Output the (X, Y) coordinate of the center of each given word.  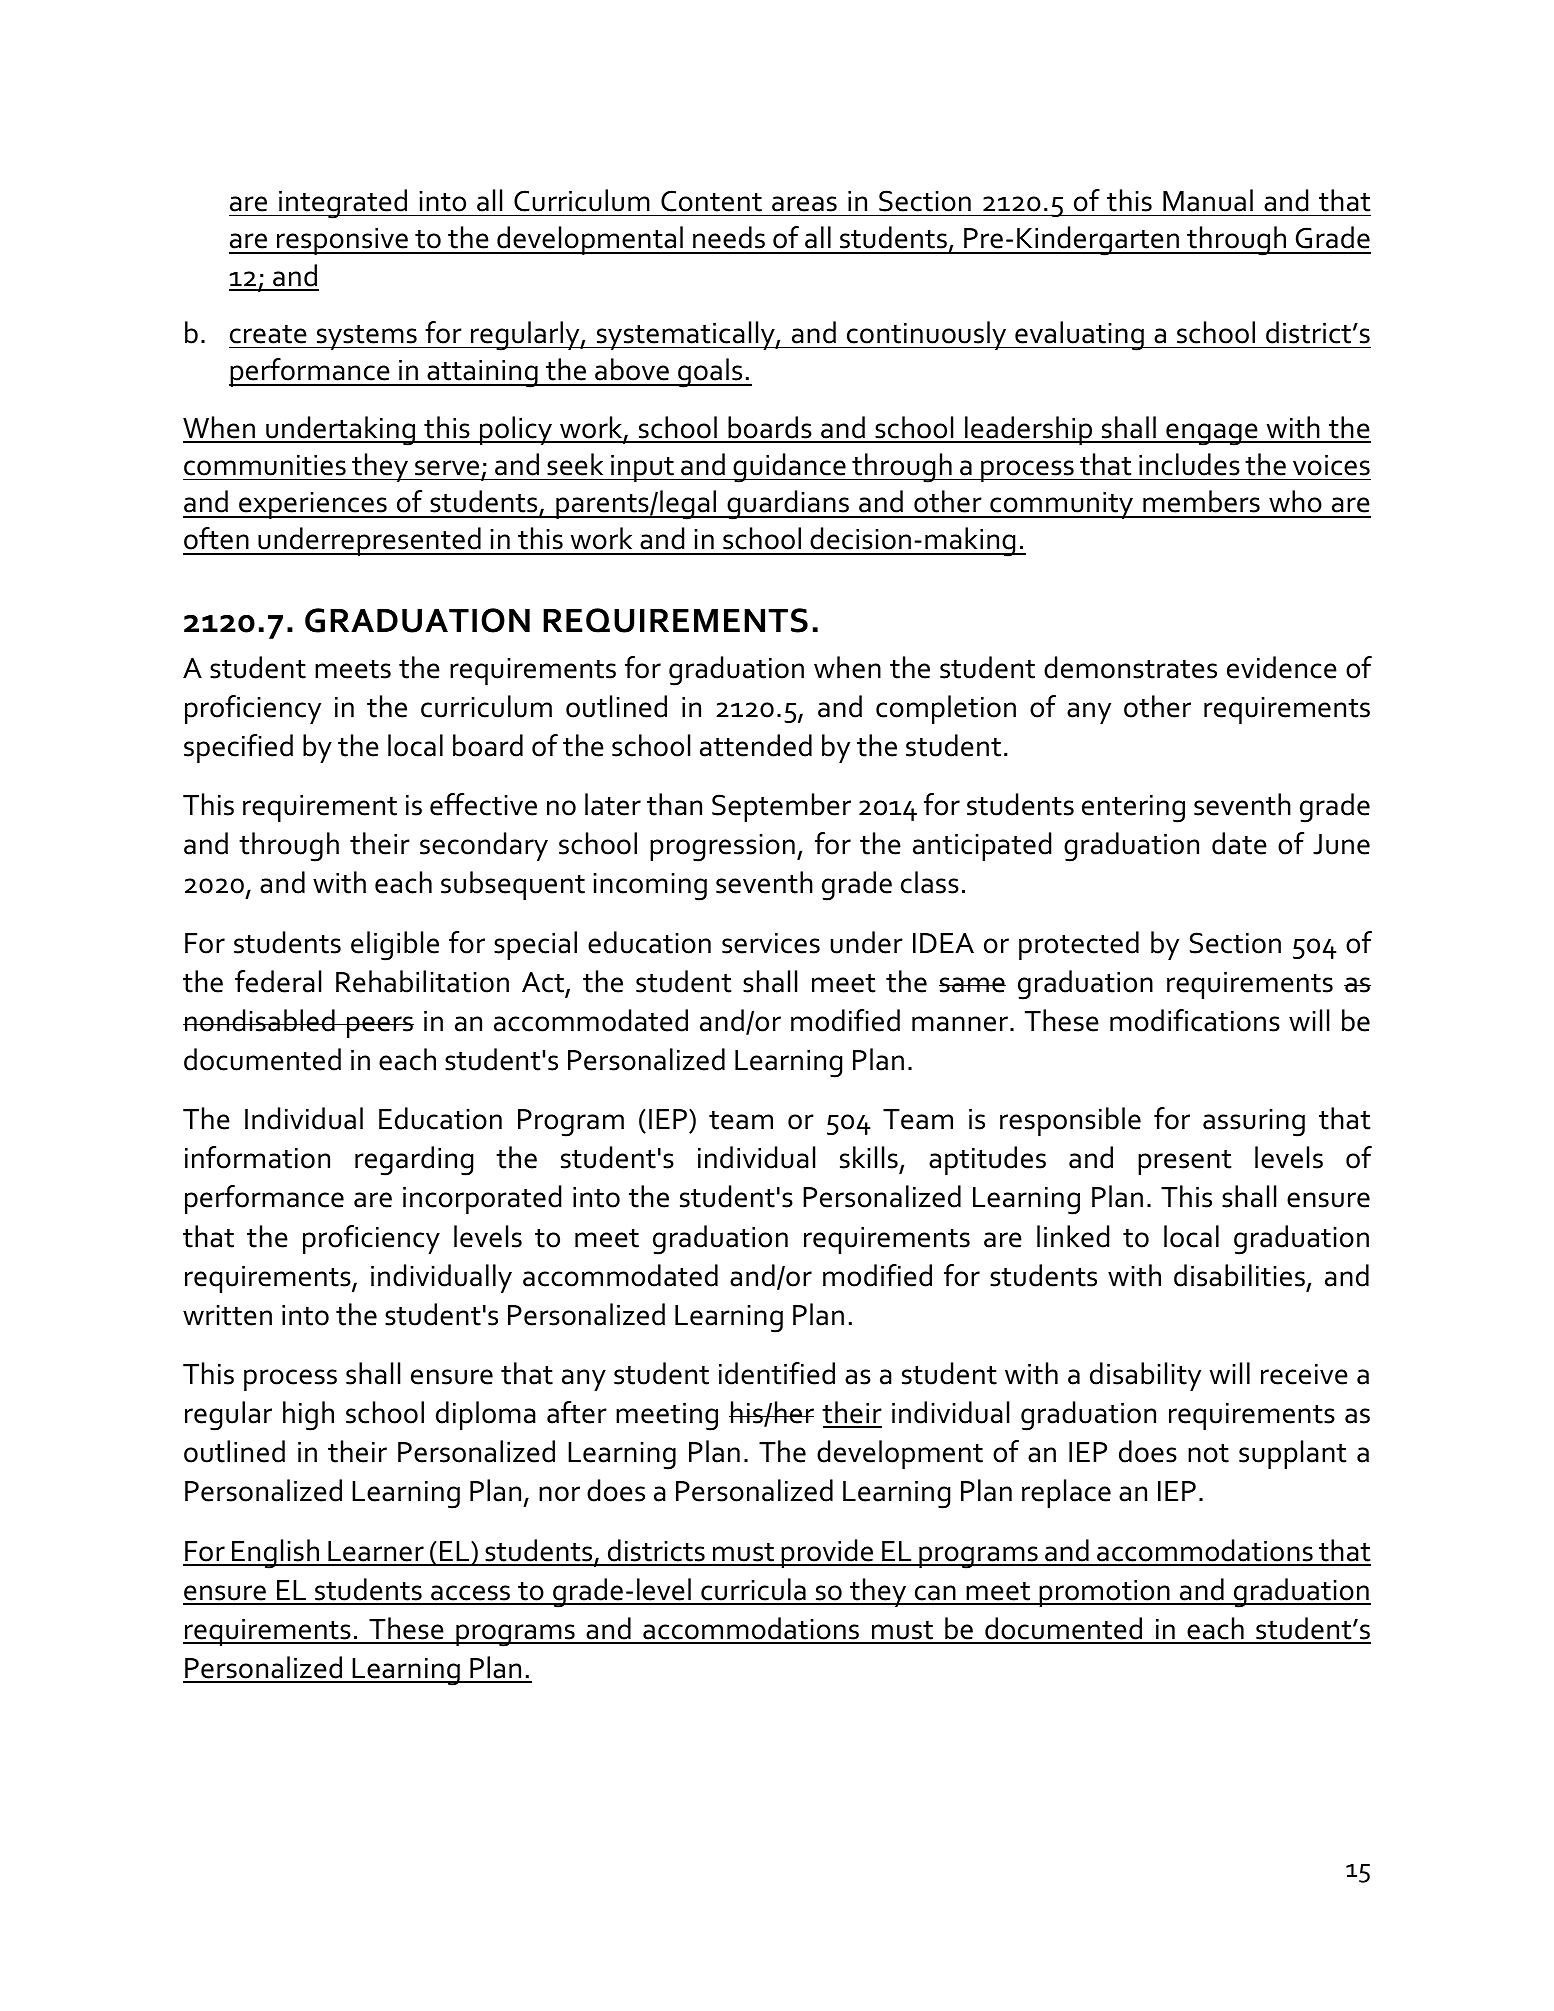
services (771, 943)
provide (827, 1553)
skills (869, 1157)
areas (804, 204)
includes (1189, 464)
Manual (1208, 200)
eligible (395, 946)
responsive (342, 241)
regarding (414, 1161)
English (275, 1554)
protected (1079, 945)
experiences (313, 505)
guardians (788, 505)
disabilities (1239, 1275)
